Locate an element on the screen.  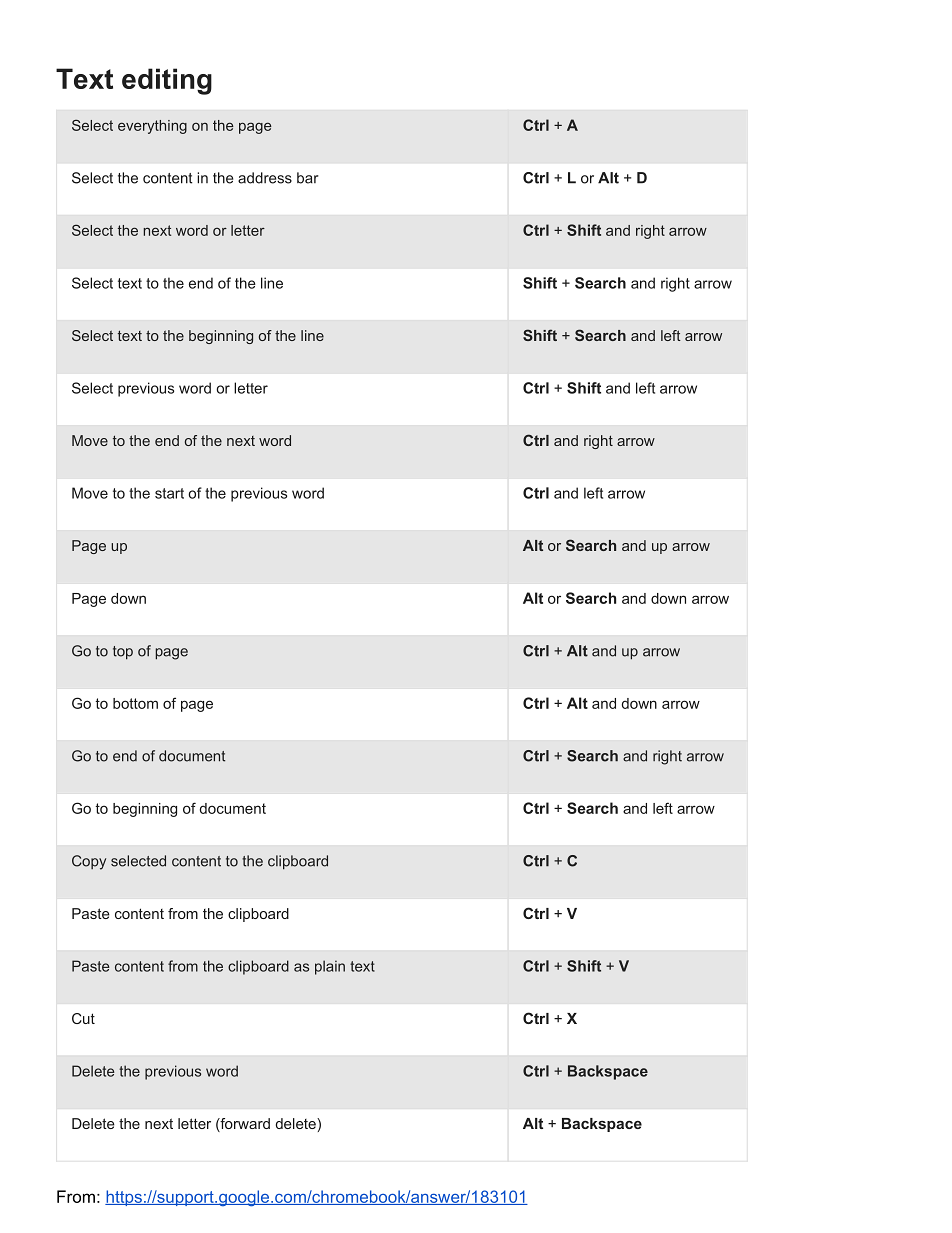
bar is located at coordinates (308, 178).
